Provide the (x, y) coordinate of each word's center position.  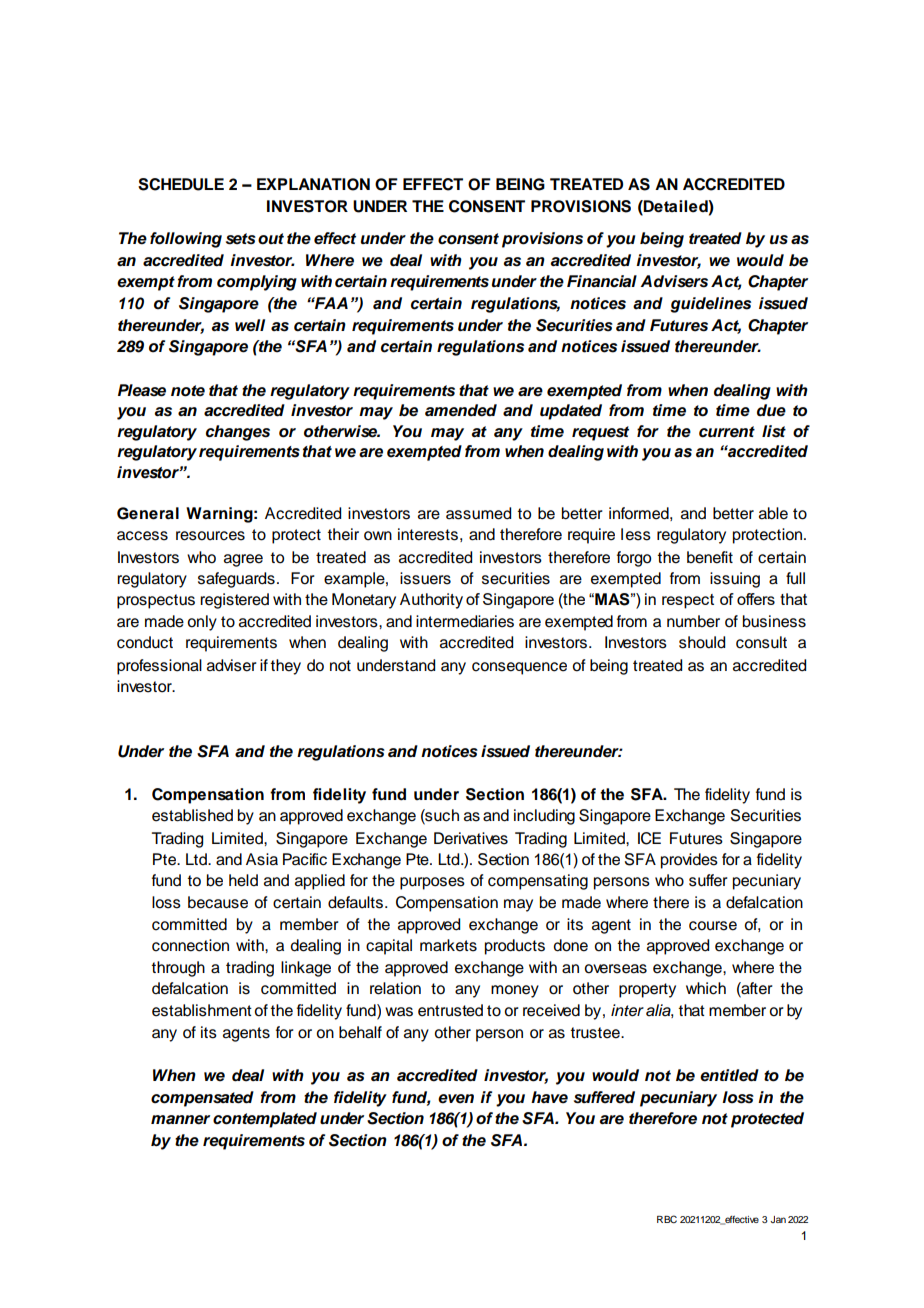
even (456, 1099)
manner (180, 1120)
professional (159, 667)
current (727, 432)
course (713, 926)
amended (461, 410)
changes (238, 433)
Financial (602, 281)
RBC (667, 1219)
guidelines (710, 305)
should (702, 642)
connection (190, 945)
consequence (519, 668)
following (186, 240)
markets (448, 945)
